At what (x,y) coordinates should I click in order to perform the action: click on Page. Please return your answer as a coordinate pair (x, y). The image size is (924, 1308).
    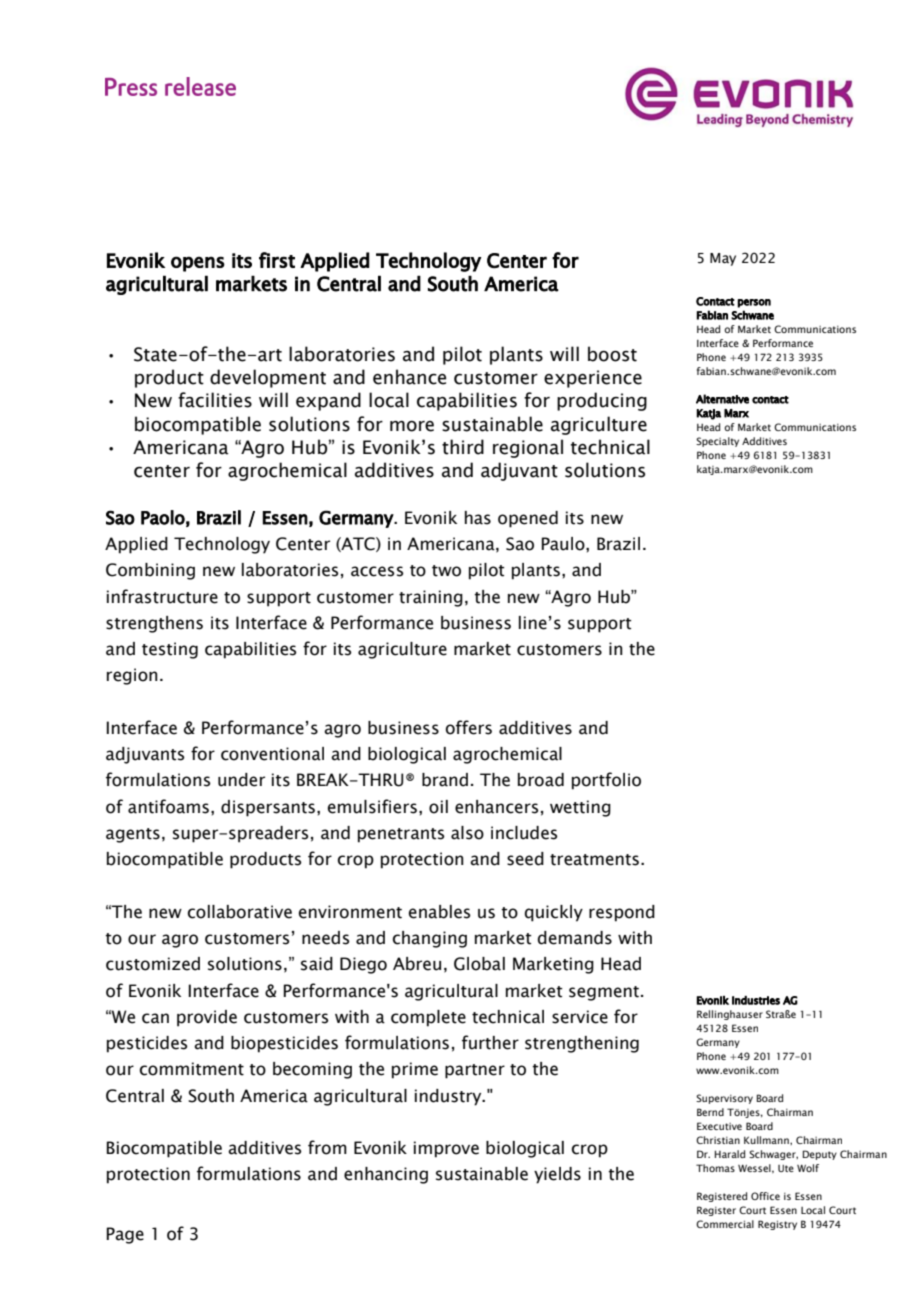
    Looking at the image, I should click on (125, 1235).
